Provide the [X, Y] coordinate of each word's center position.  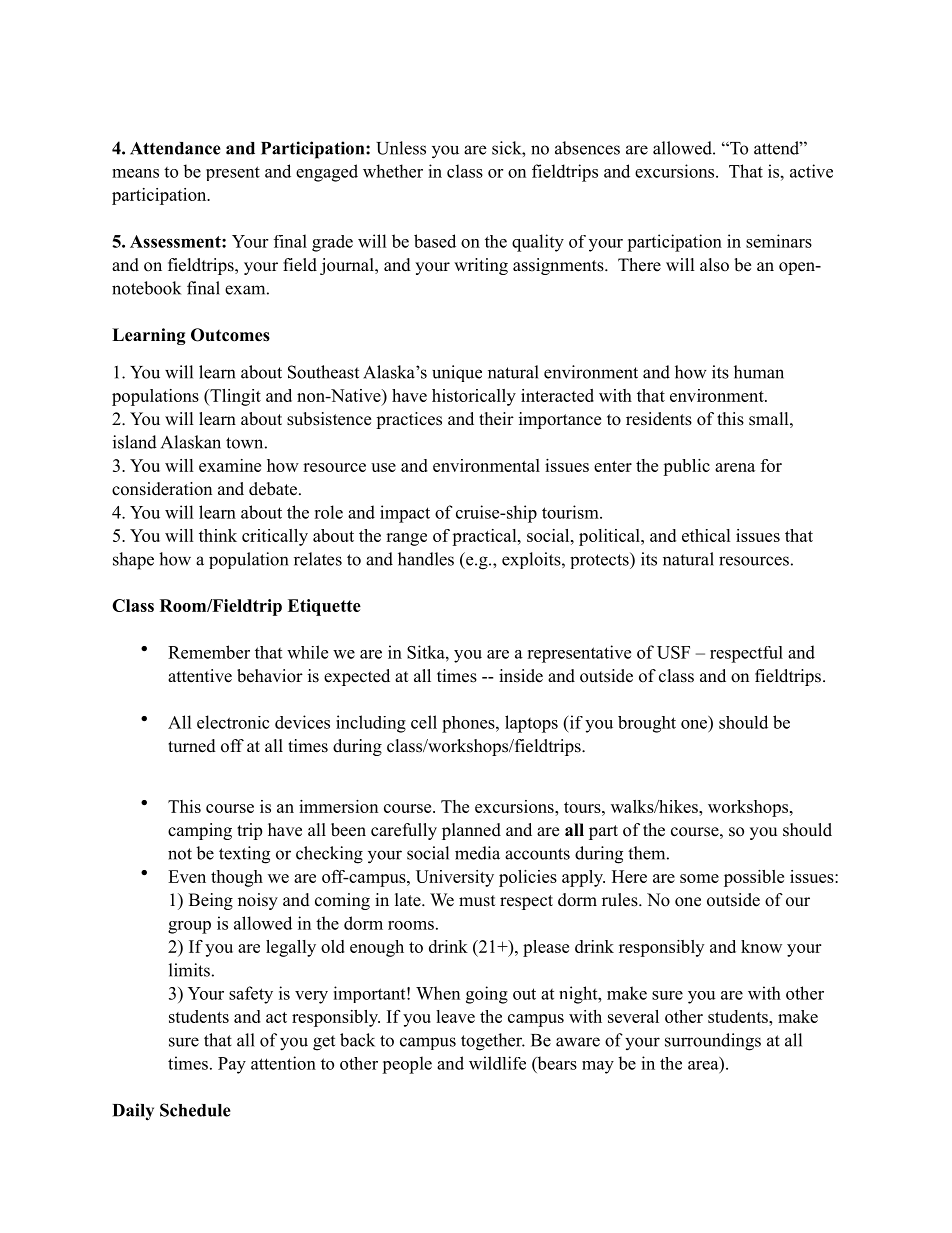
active [811, 171]
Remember [209, 652]
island [135, 442]
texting [244, 855]
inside [521, 676]
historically [474, 397]
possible [754, 878]
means [135, 173]
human [759, 372]
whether [393, 171]
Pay [232, 1065]
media [477, 853]
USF [673, 652]
